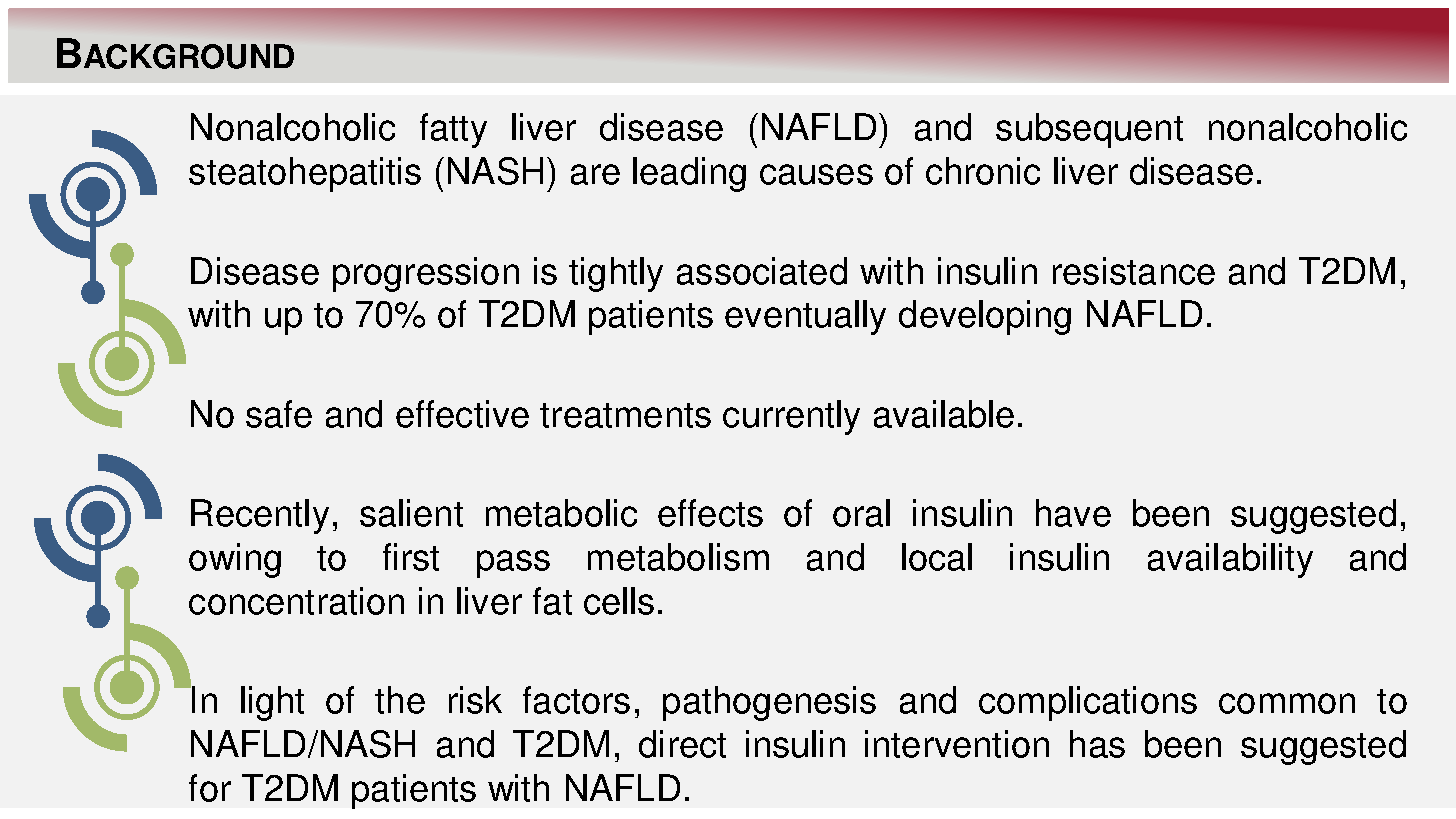  Describe the element at coordinates (689, 174) in the document. I see `leading` at that location.
